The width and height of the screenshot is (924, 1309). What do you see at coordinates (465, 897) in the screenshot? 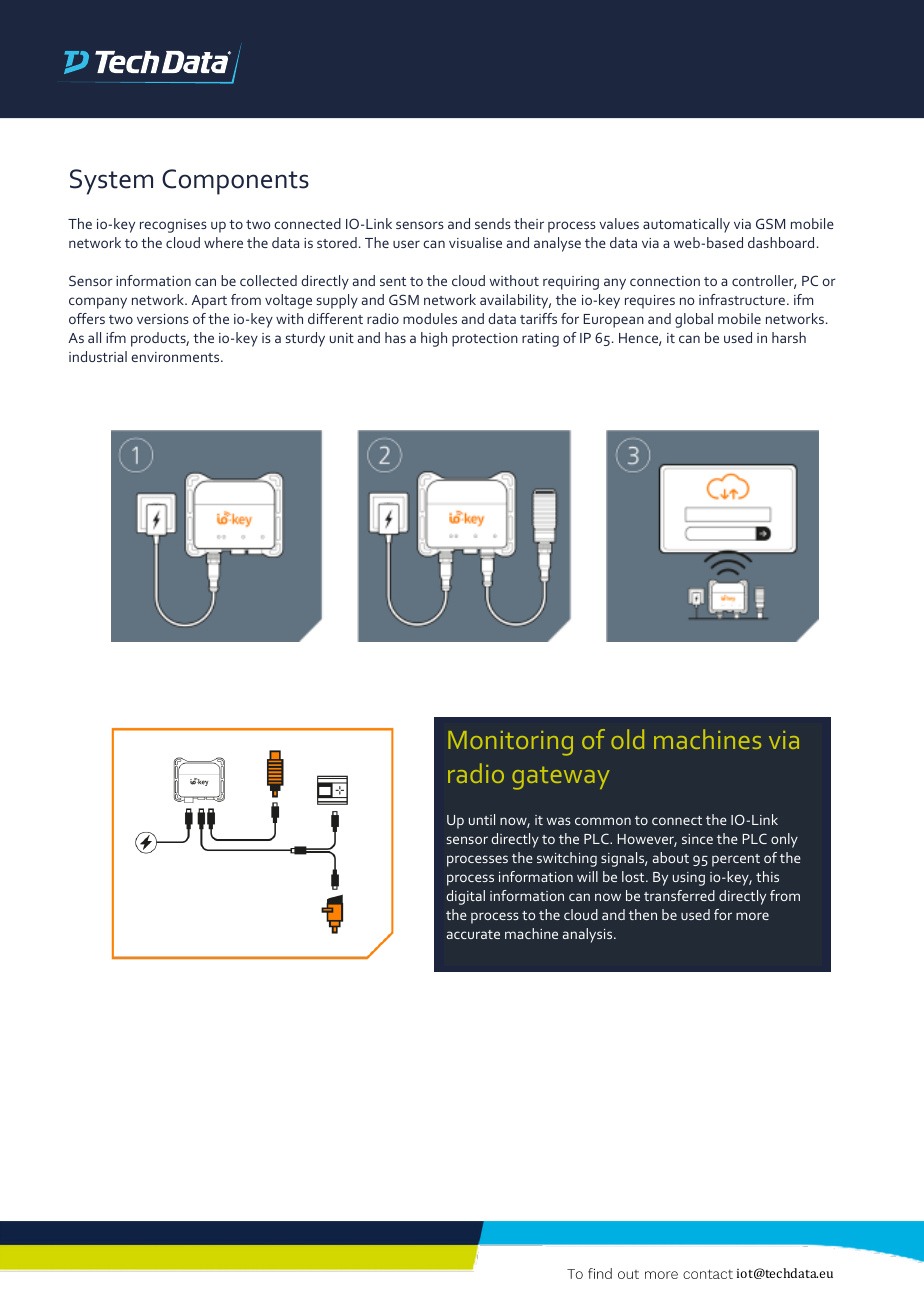
I see `digital` at bounding box center [465, 897].
